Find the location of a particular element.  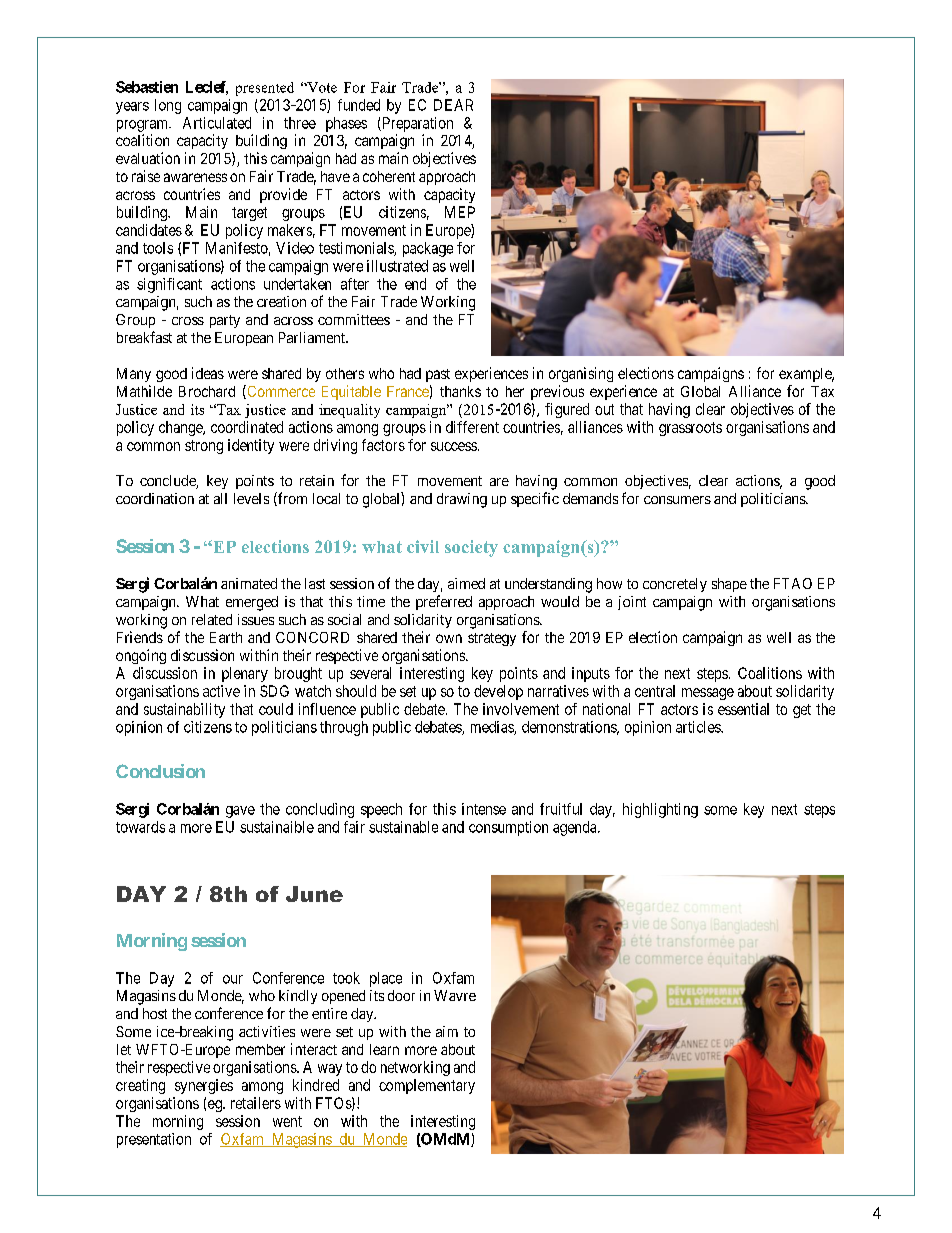

grassroots is located at coordinates (690, 429).
